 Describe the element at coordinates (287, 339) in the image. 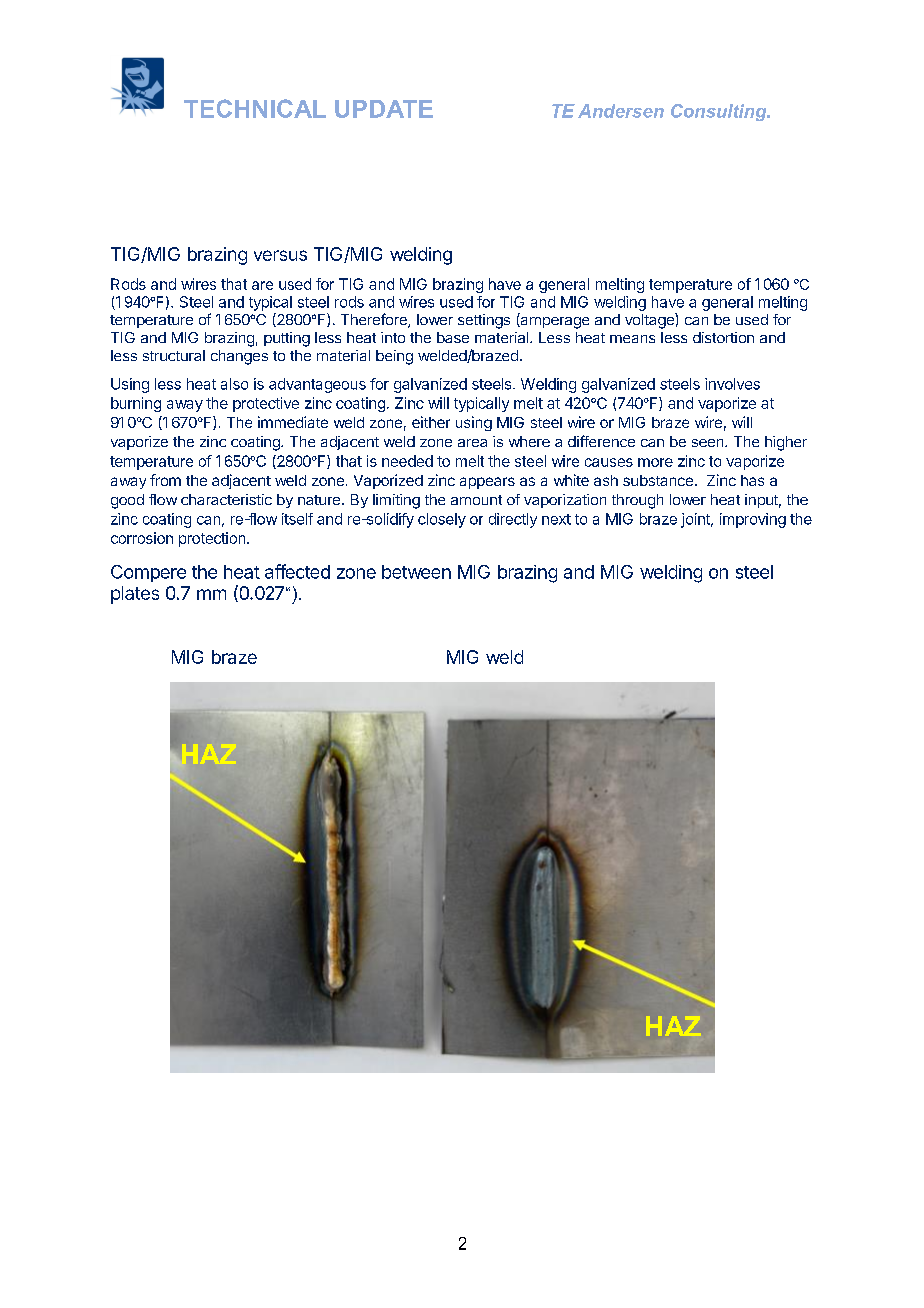

I see `putting` at that location.
